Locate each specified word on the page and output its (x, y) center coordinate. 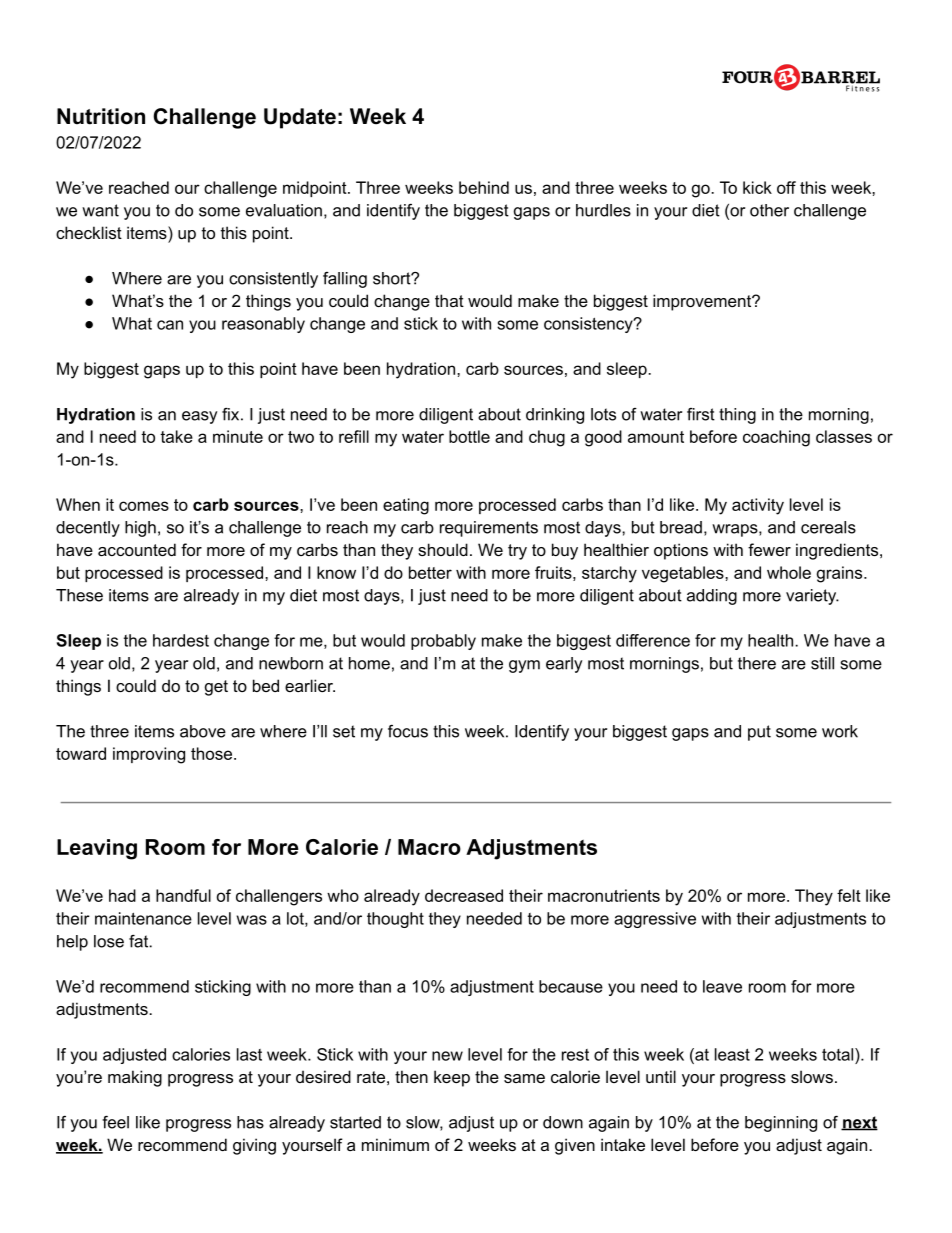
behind (484, 187)
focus (408, 731)
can (170, 325)
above (203, 731)
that (449, 300)
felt (849, 895)
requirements (489, 529)
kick (757, 187)
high (140, 529)
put (759, 733)
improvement (703, 302)
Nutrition (101, 116)
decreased (464, 895)
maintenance (143, 918)
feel (115, 1122)
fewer (769, 549)
